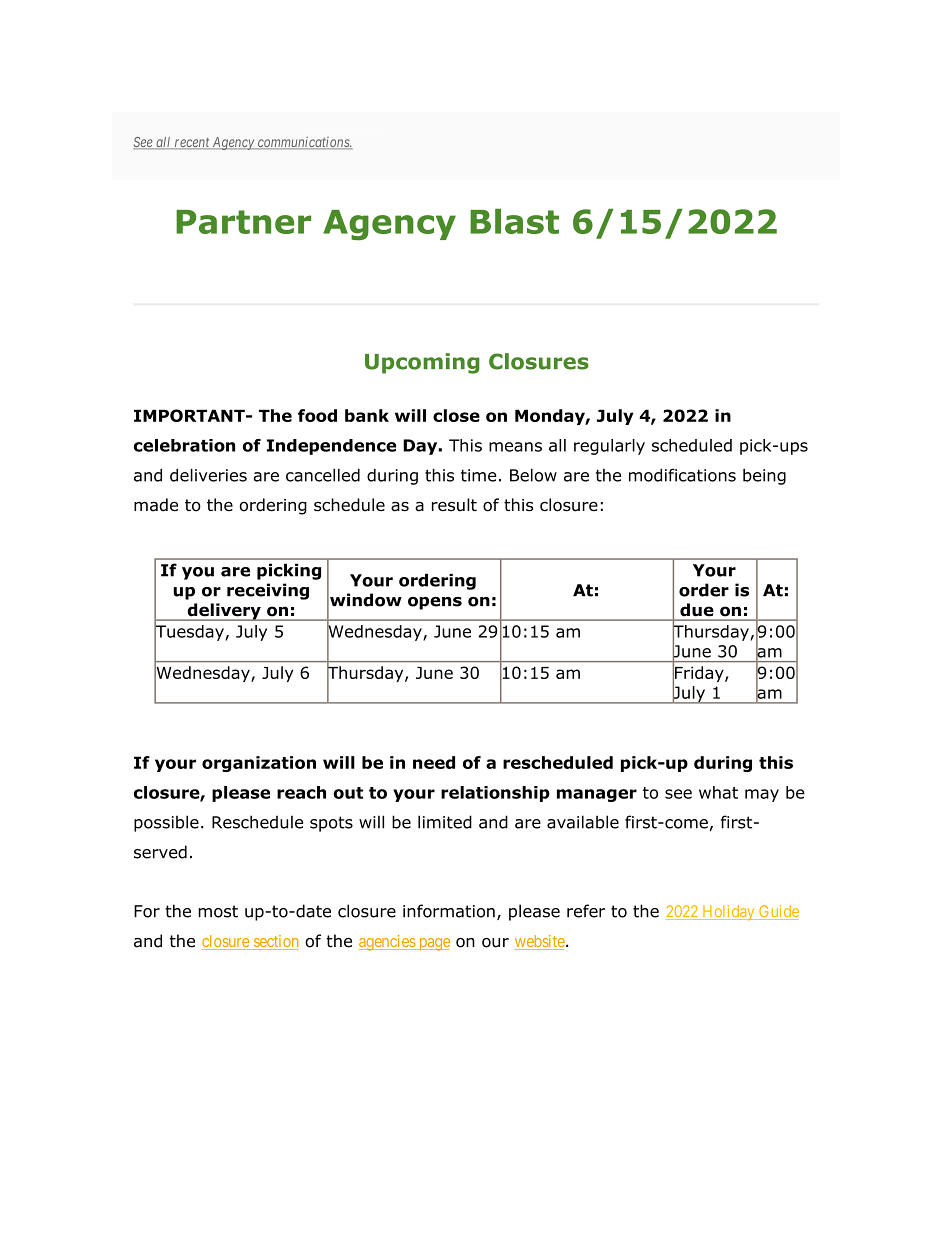 The image size is (952, 1233). I want to click on information, so click(449, 911).
